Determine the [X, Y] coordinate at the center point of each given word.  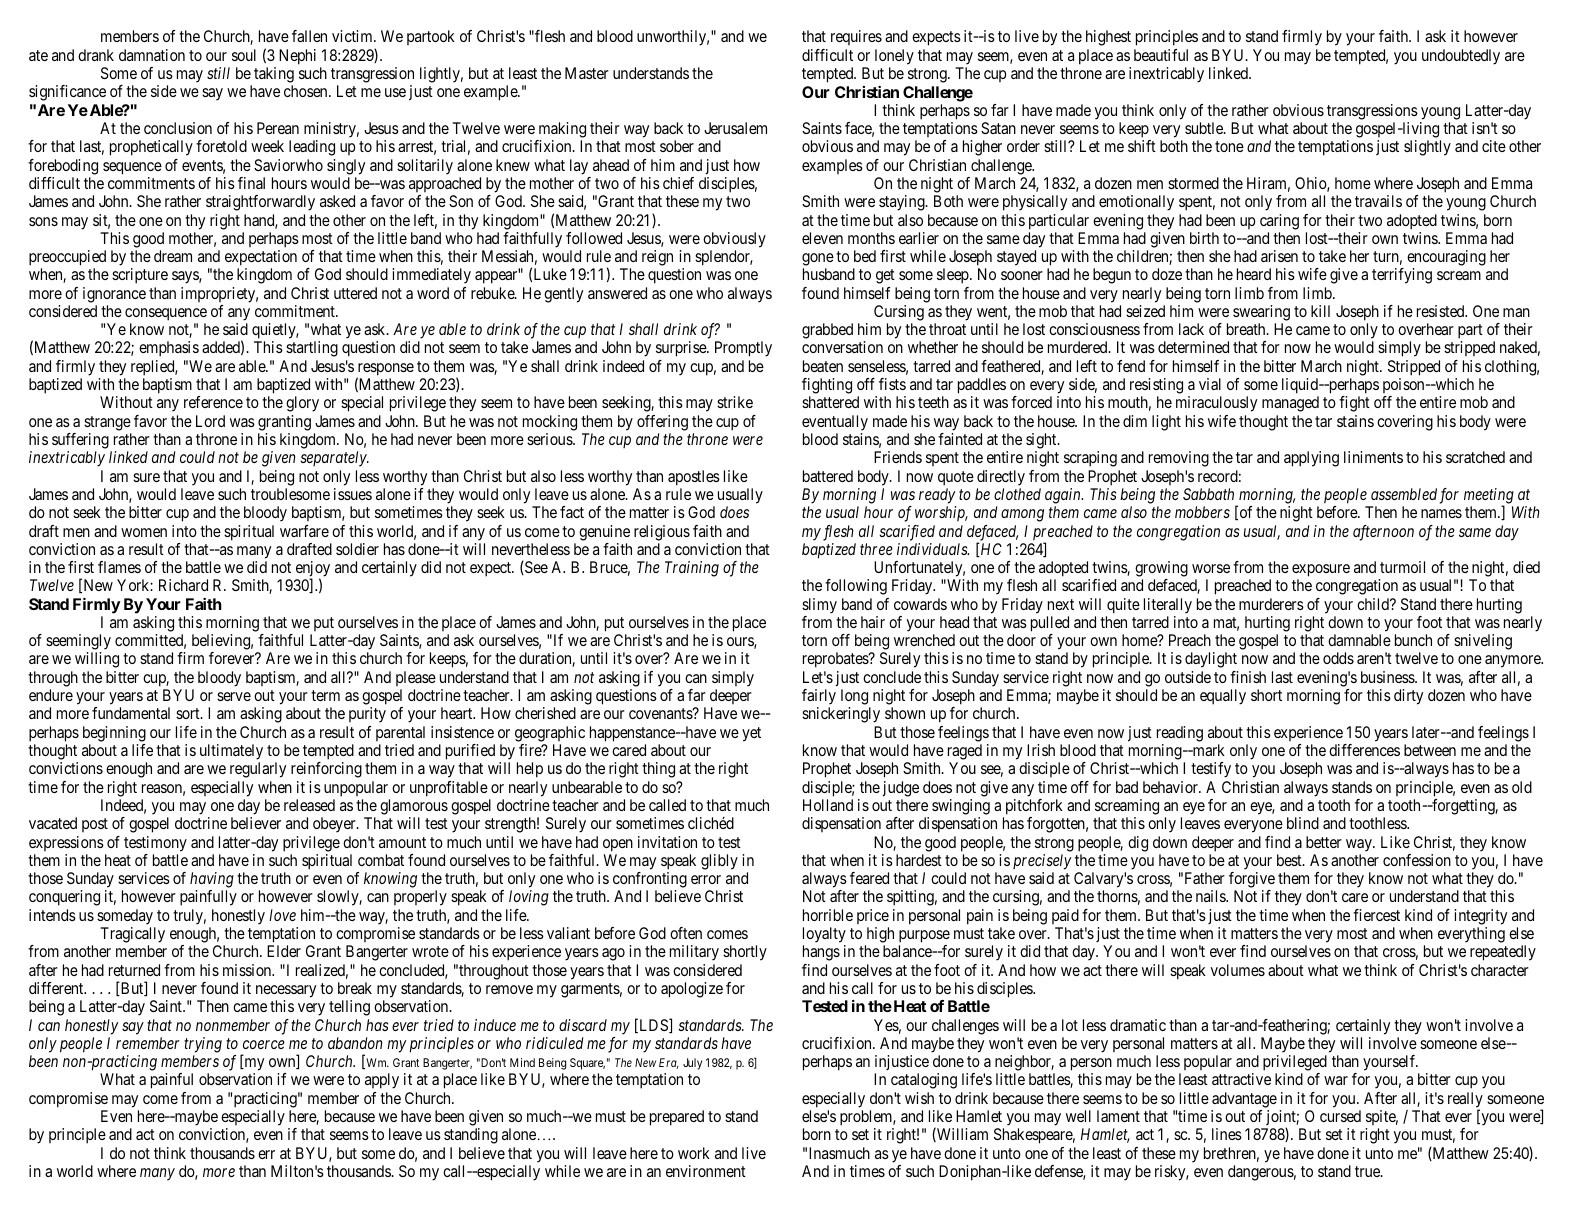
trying [203, 1045]
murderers [1271, 604]
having [212, 880]
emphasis [169, 349]
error [706, 879]
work [694, 1153]
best [1290, 860]
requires [856, 37]
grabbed [827, 331]
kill [1320, 311]
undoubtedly [1461, 57]
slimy [819, 606]
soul [244, 55]
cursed [1340, 1116]
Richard [183, 585]
